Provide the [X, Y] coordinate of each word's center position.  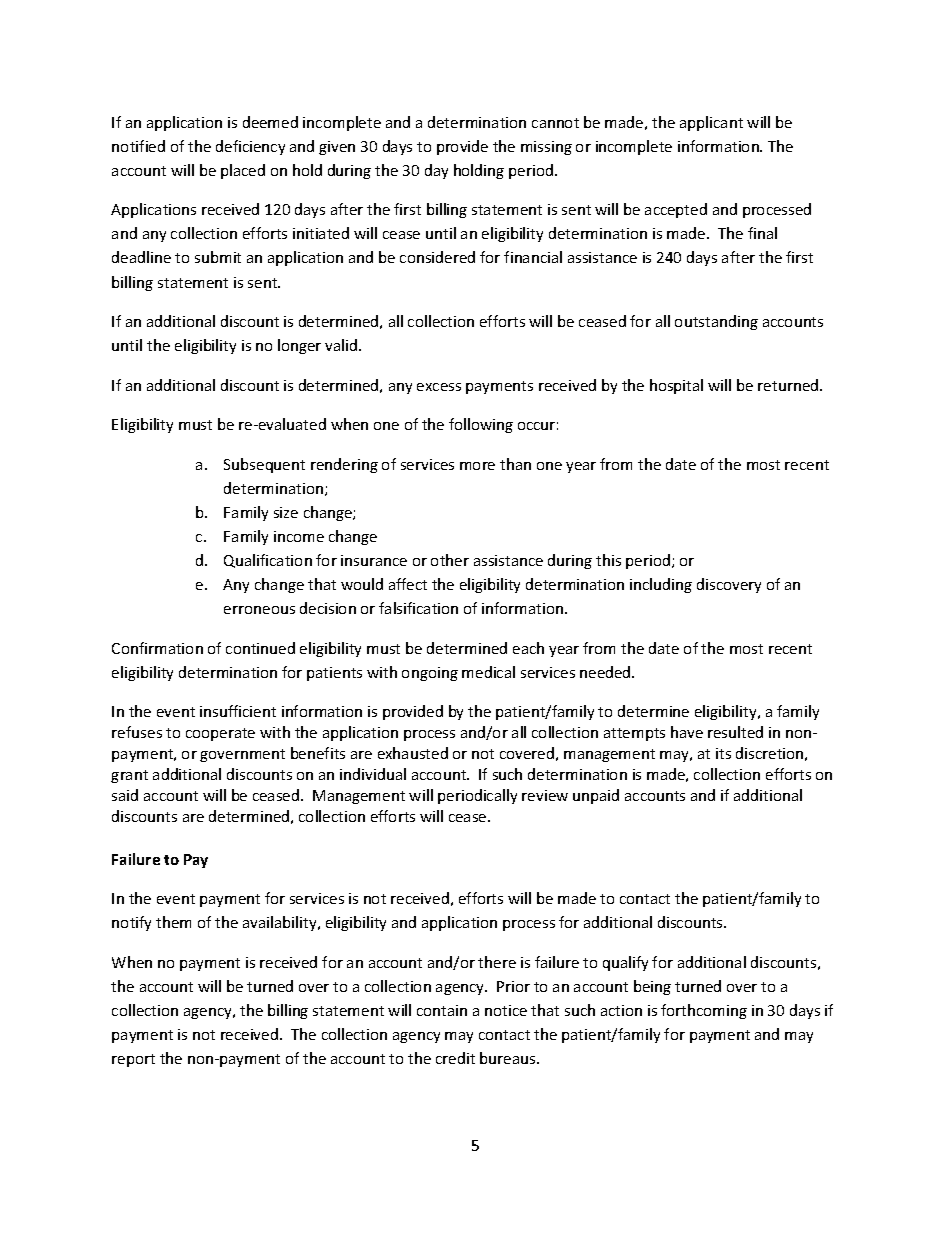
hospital [676, 386]
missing [546, 148]
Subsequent [264, 465]
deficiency [250, 147]
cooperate [220, 734]
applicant [711, 123]
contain [442, 1010]
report [133, 1060]
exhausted [413, 753]
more [477, 466]
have [687, 732]
